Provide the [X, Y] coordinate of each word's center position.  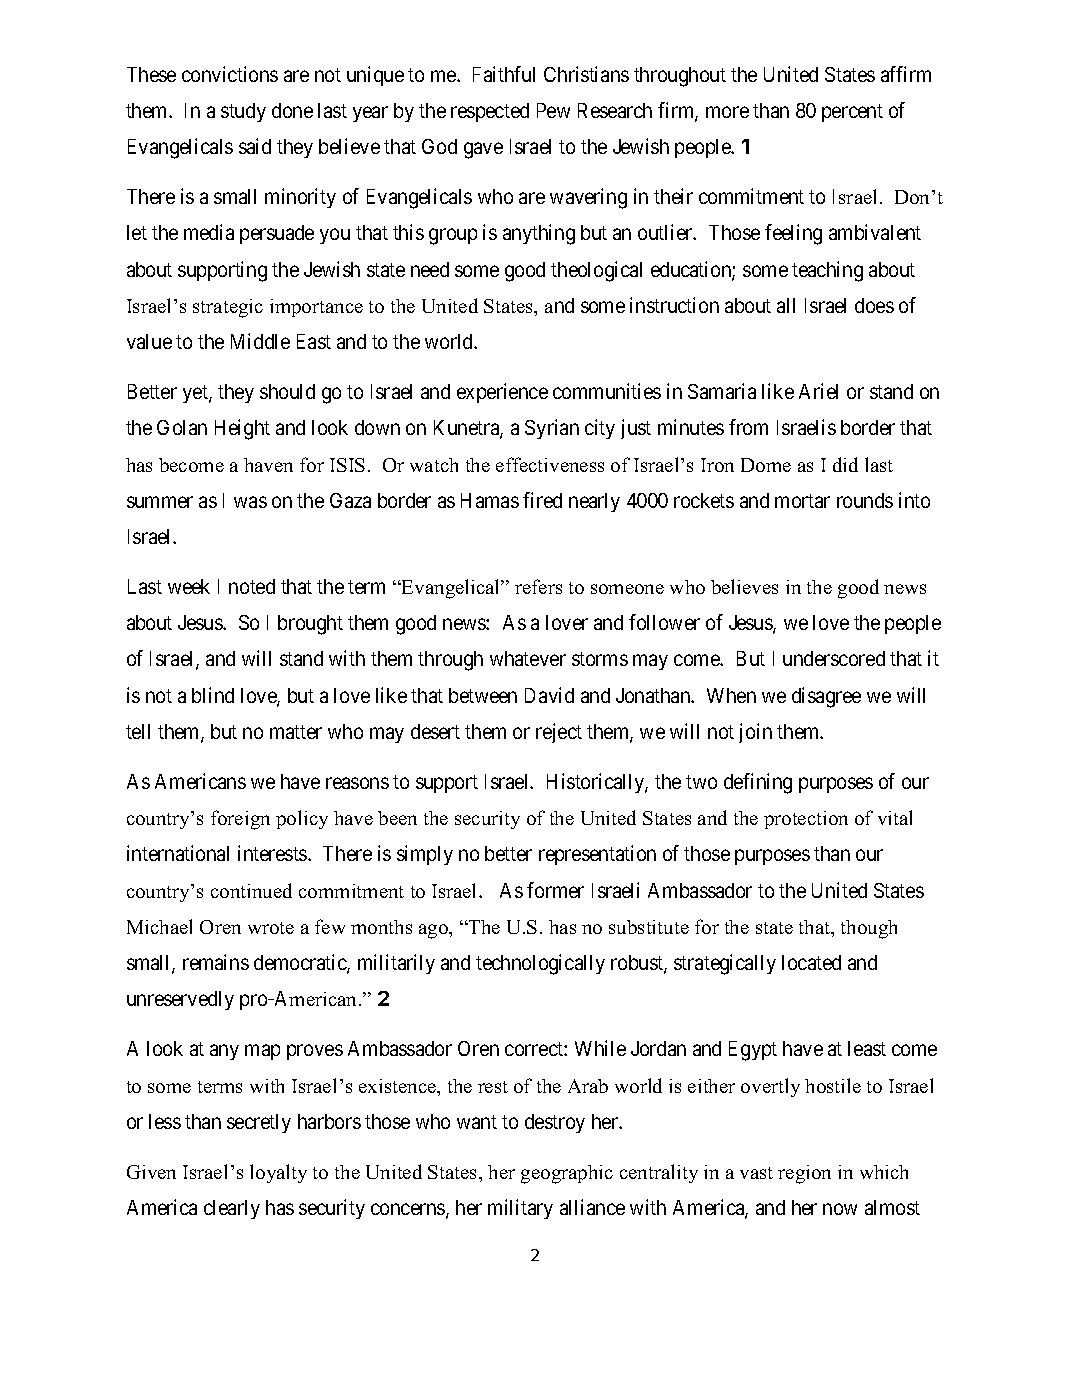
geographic [567, 1174]
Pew [553, 110]
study [243, 112]
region [804, 1174]
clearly [232, 1209]
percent [852, 113]
